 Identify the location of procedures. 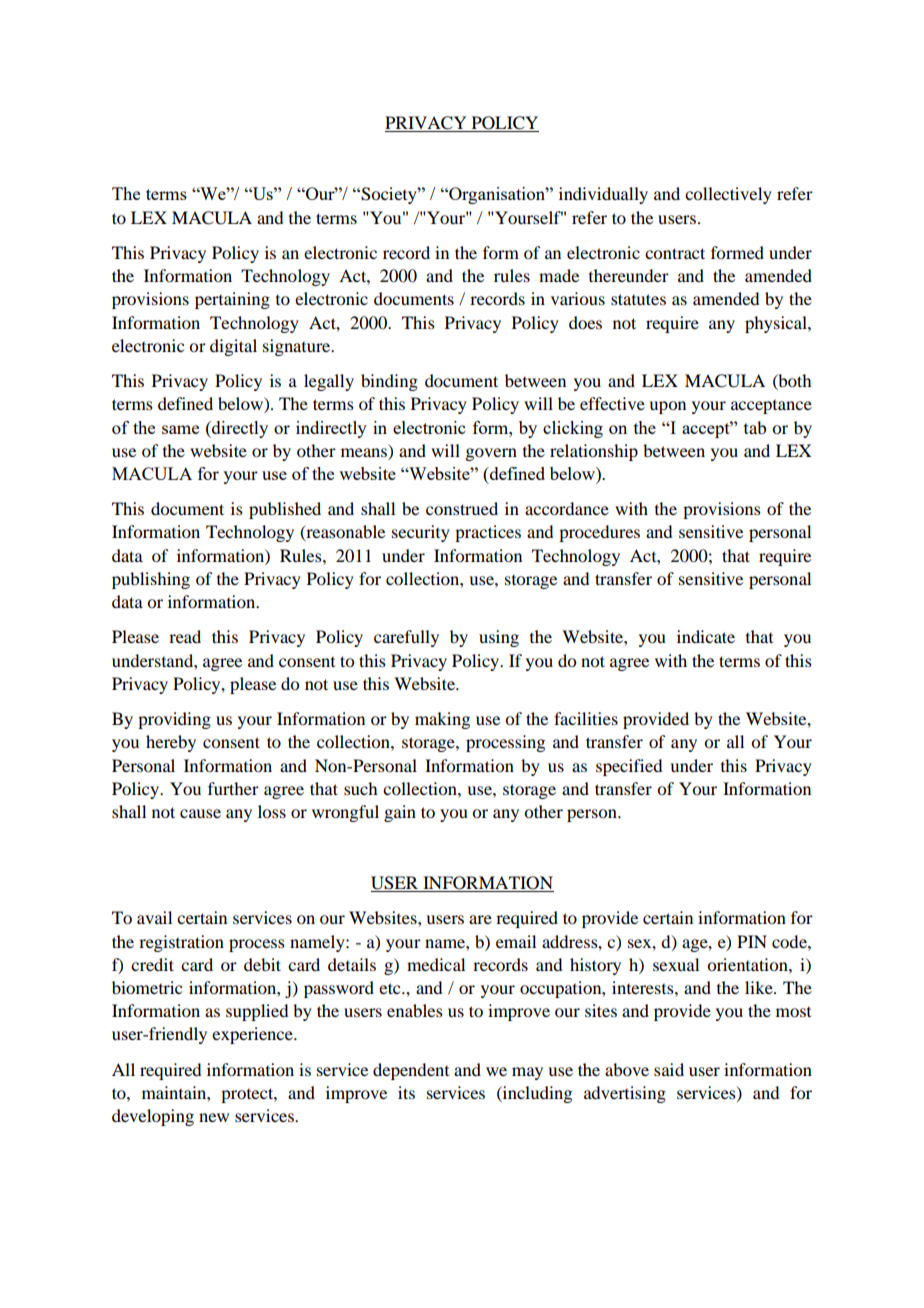
(599, 533).
